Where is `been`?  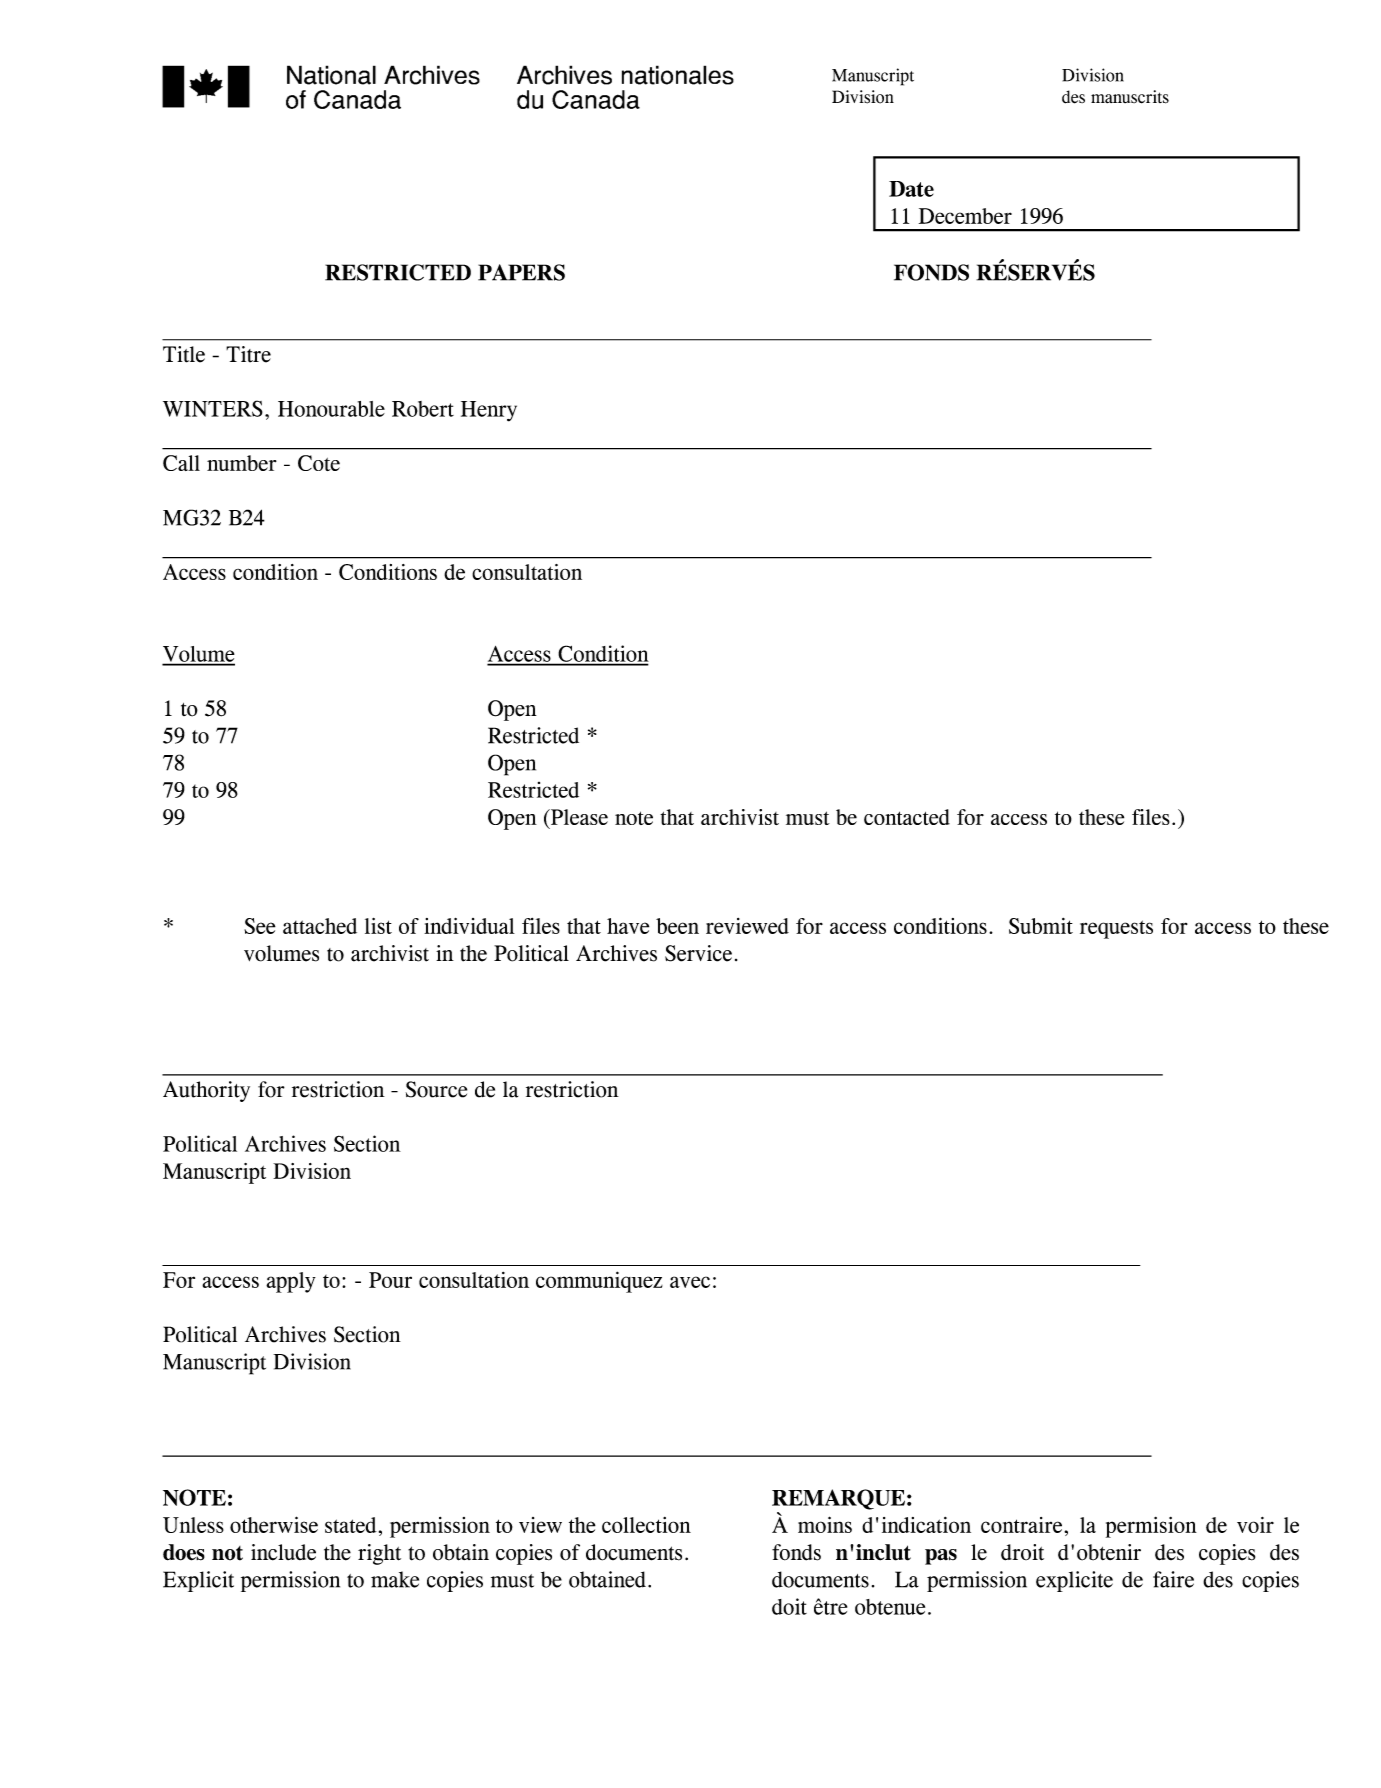 been is located at coordinates (677, 926).
